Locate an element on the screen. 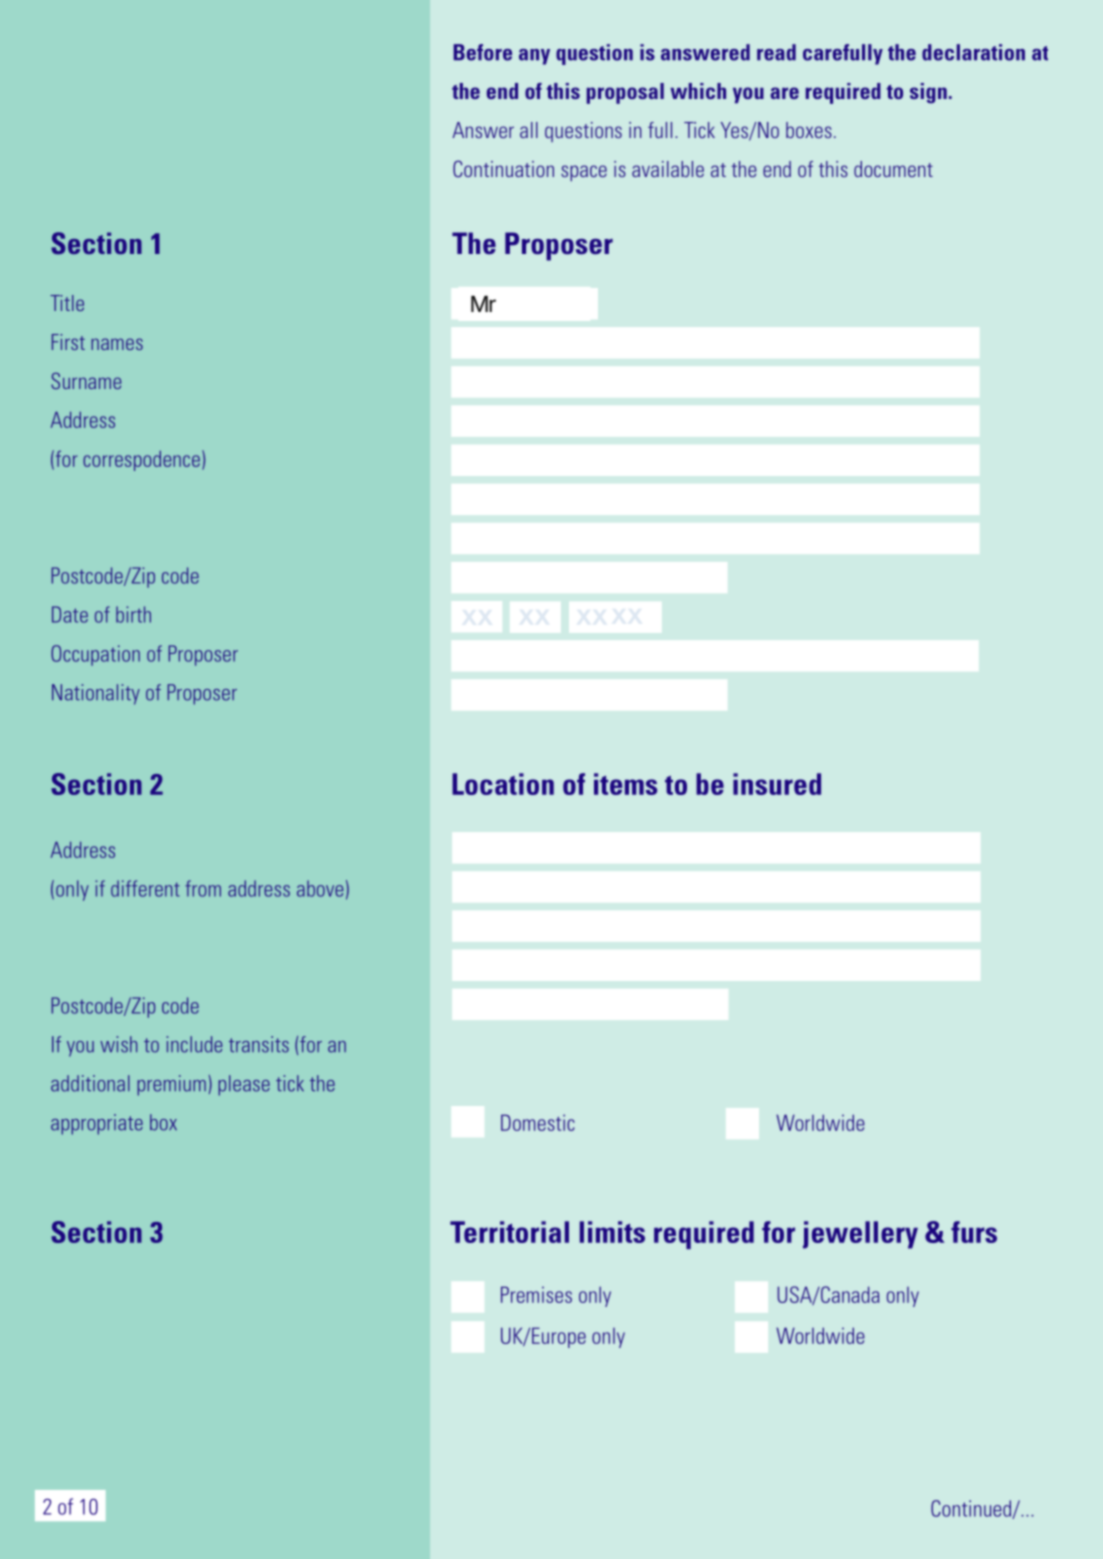 Image resolution: width=1103 pixels, height=1559 pixels. any is located at coordinates (534, 57).
